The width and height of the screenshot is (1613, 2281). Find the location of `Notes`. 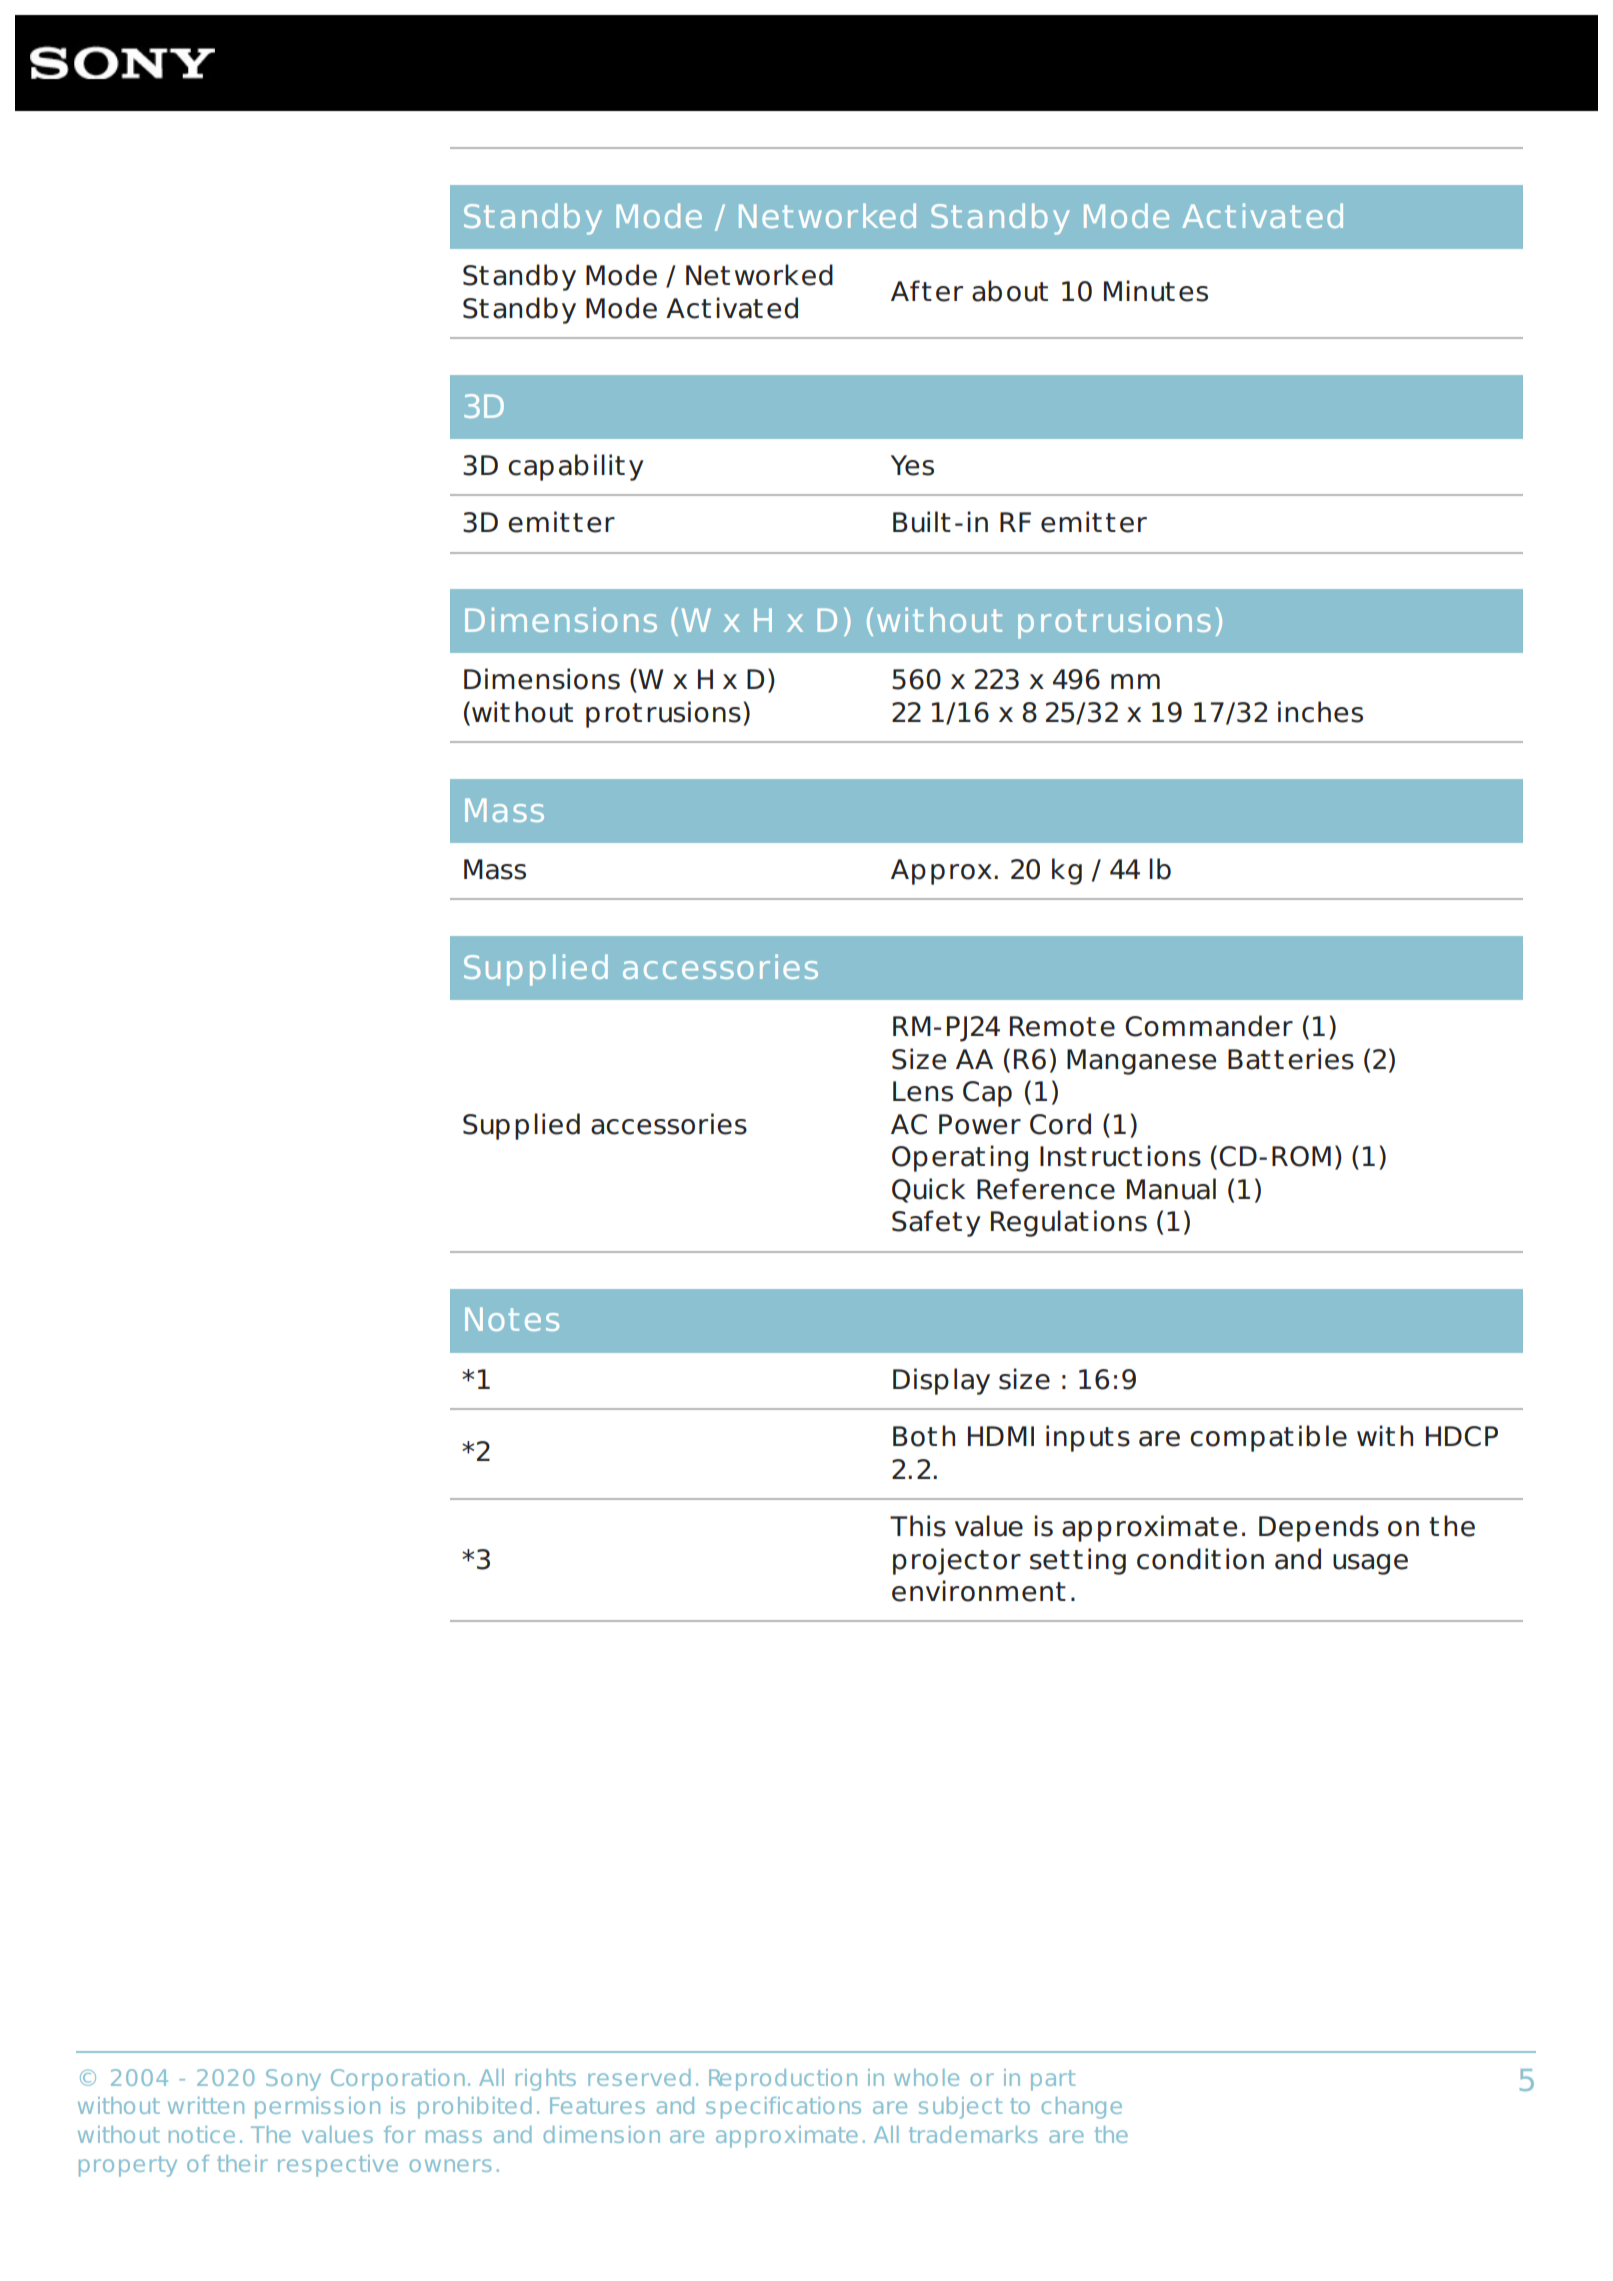

Notes is located at coordinates (512, 1319).
